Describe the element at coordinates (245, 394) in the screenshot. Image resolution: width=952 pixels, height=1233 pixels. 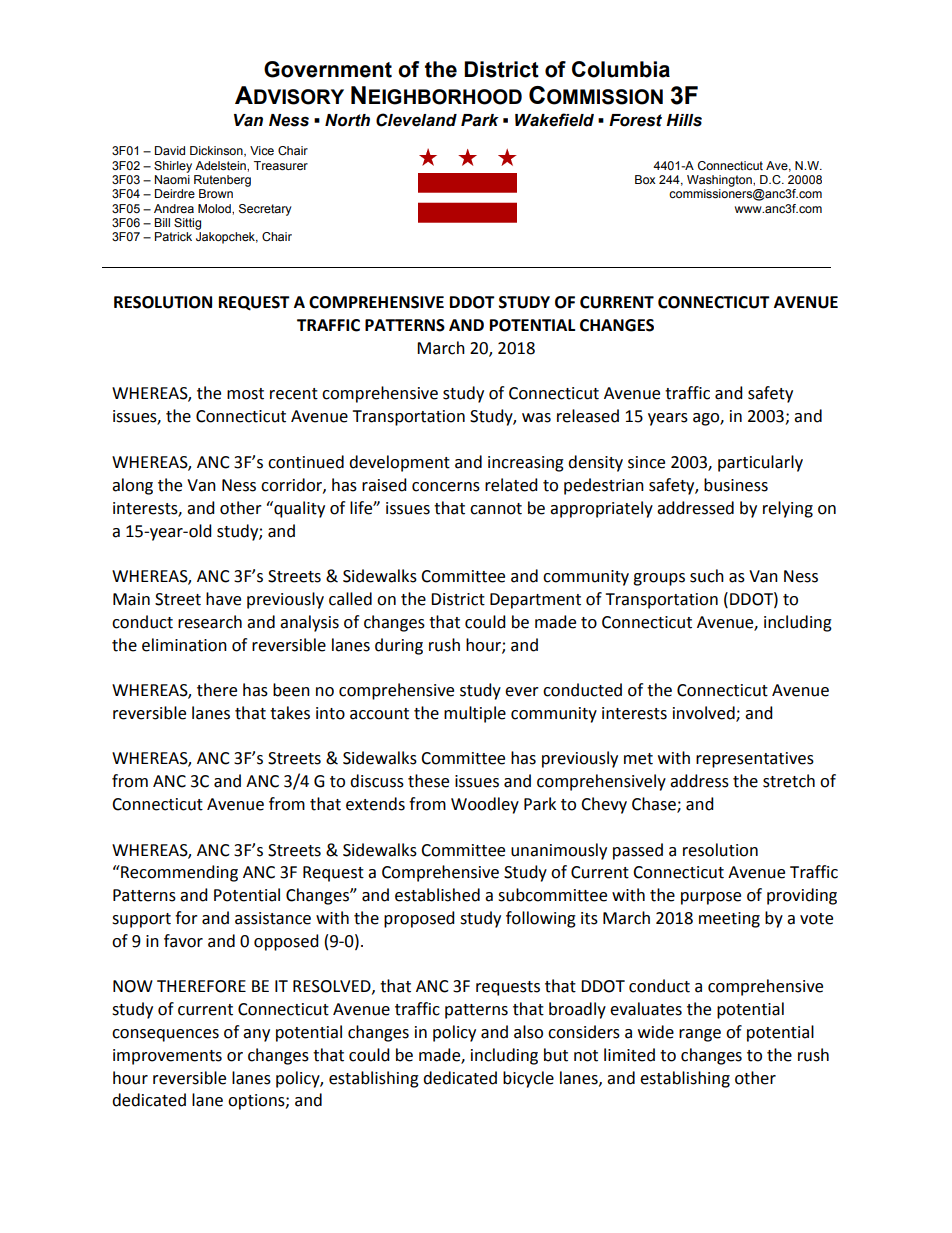
I see `most` at that location.
